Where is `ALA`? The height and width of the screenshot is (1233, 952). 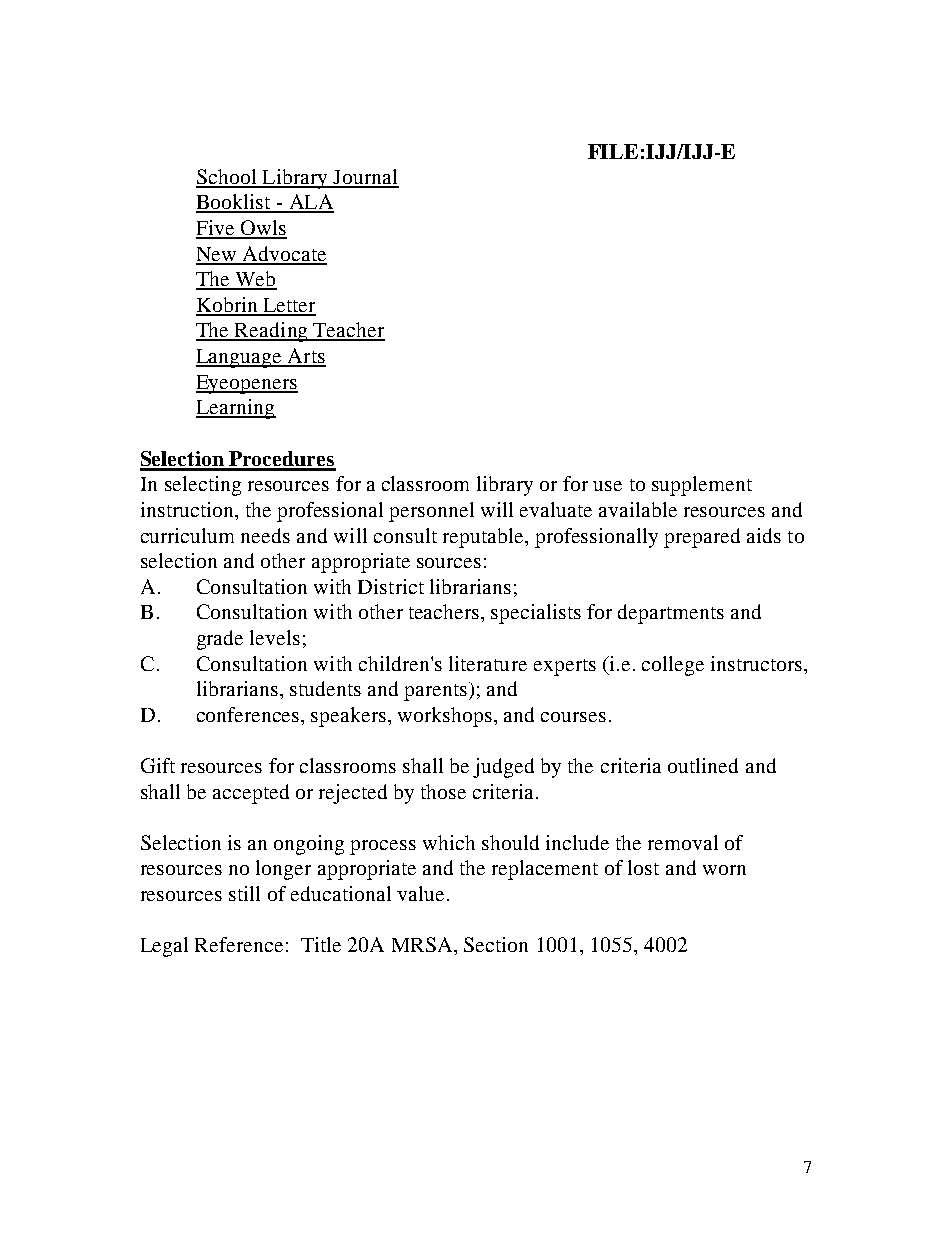
ALA is located at coordinates (310, 203).
